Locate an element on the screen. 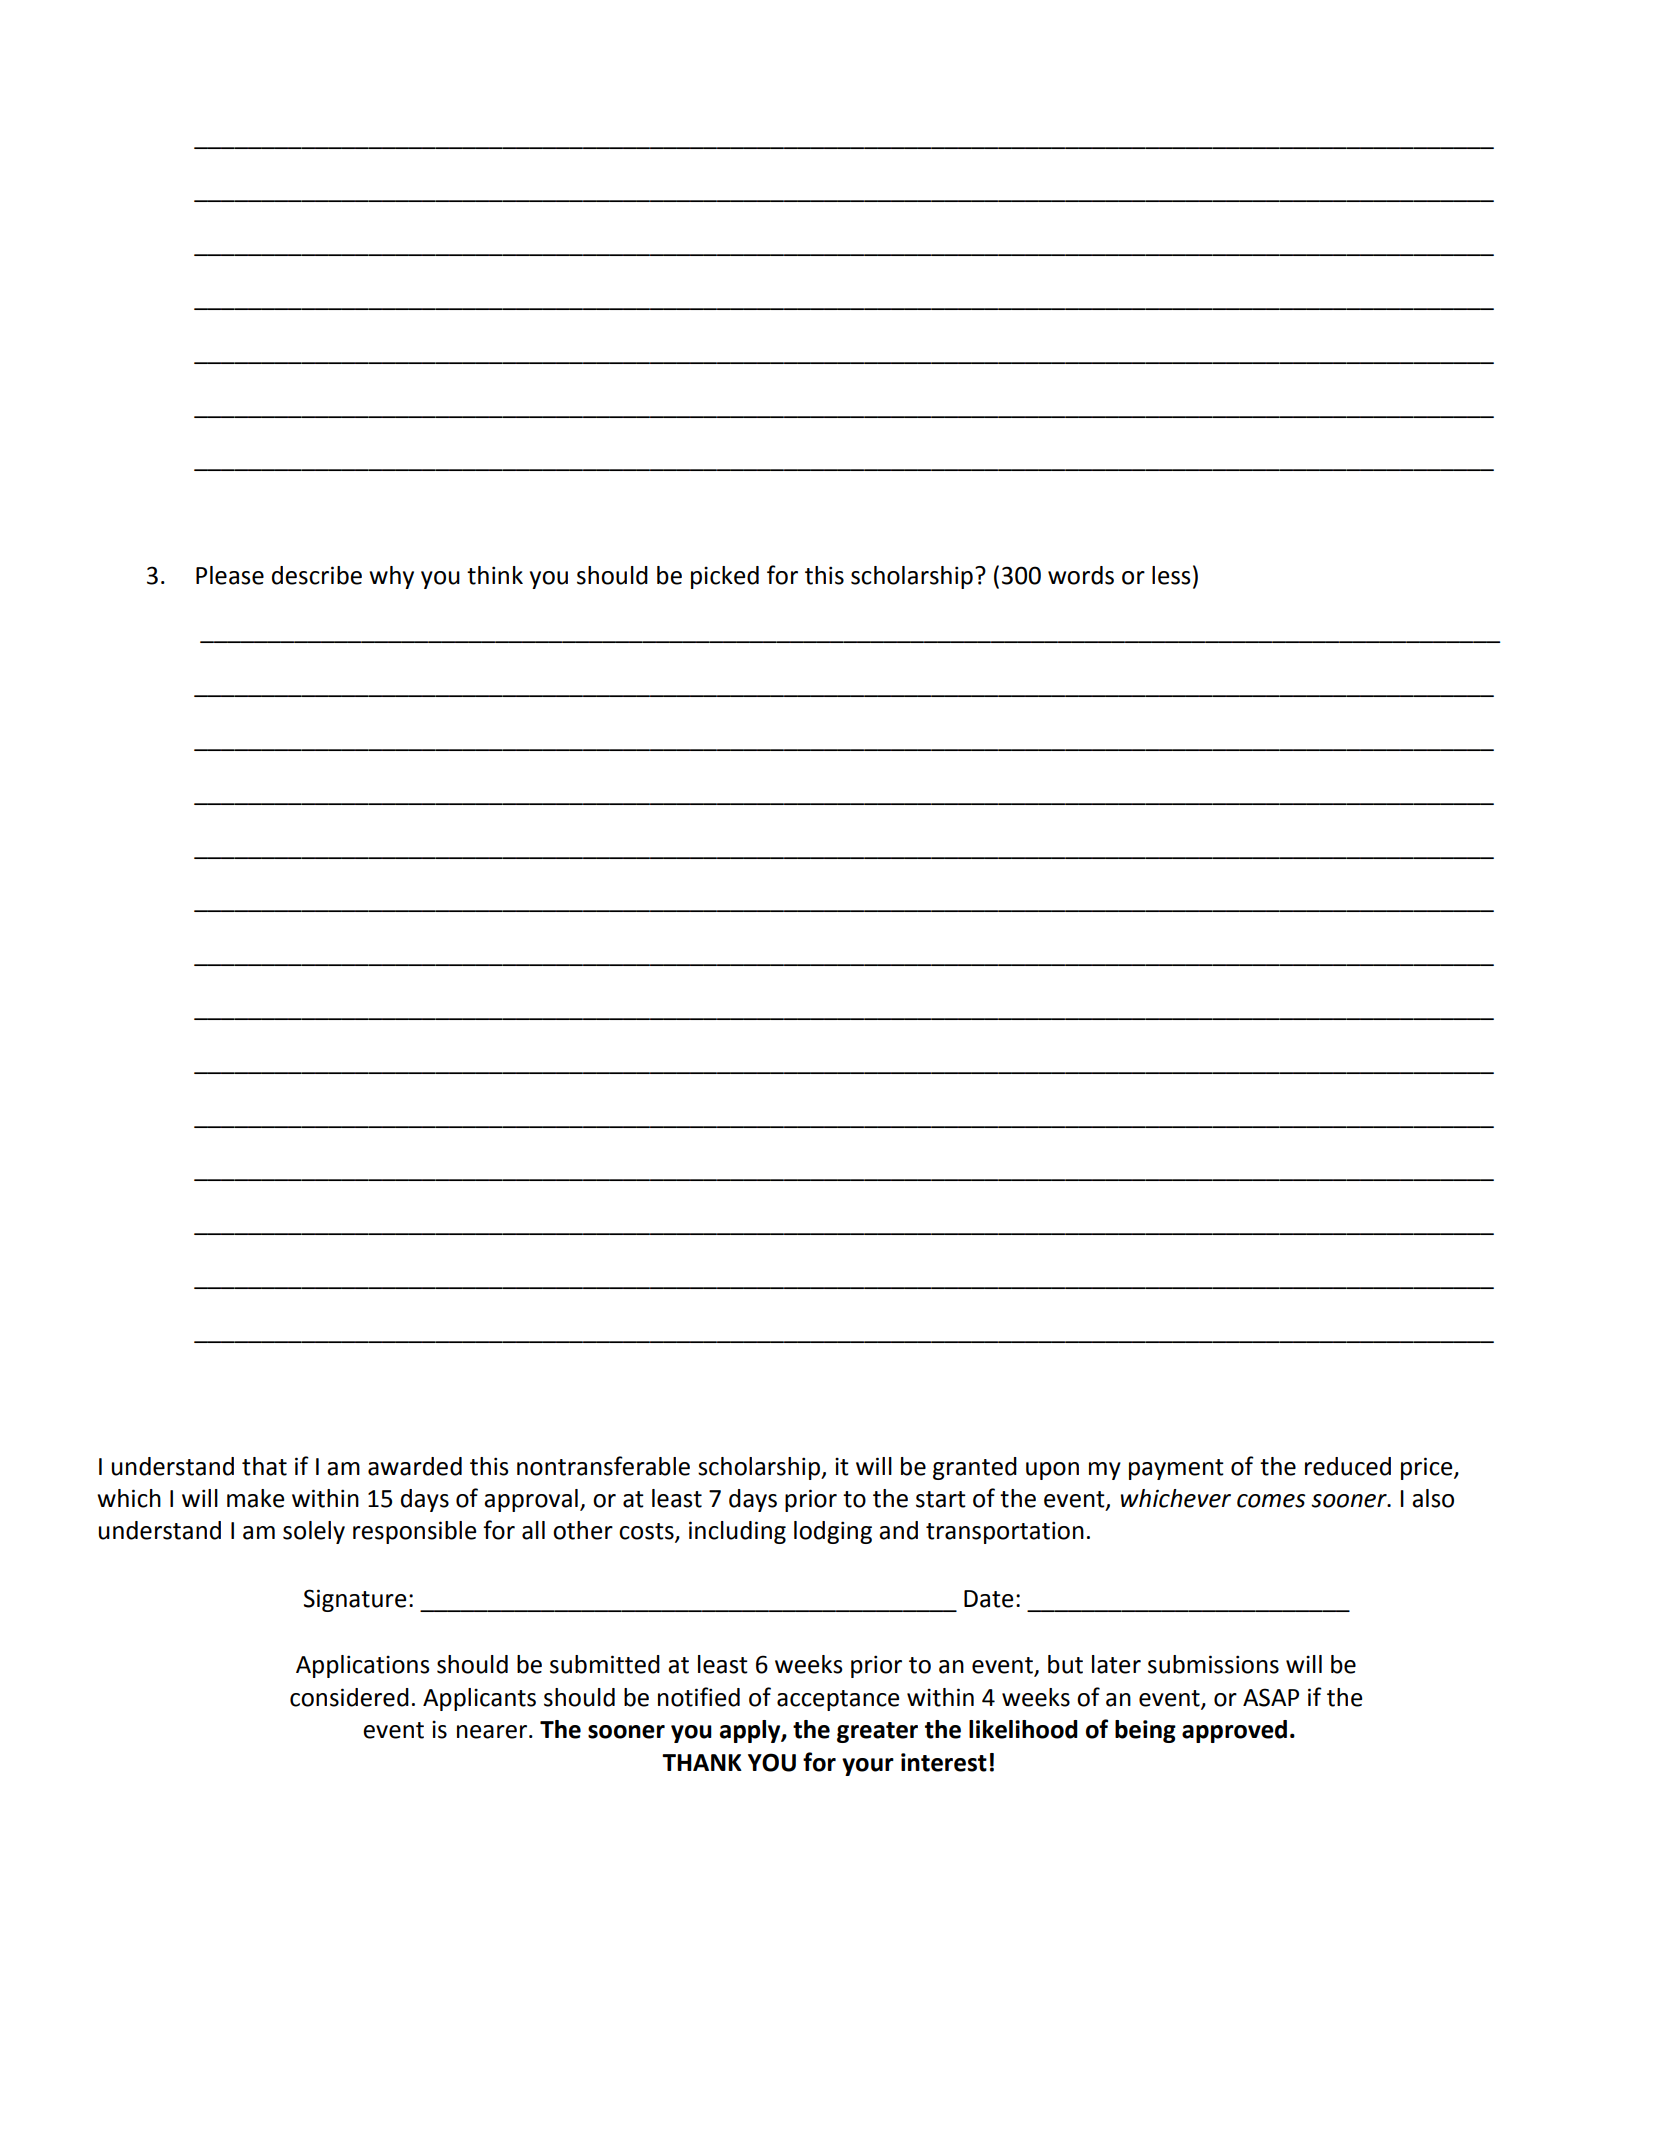  picked is located at coordinates (725, 577).
